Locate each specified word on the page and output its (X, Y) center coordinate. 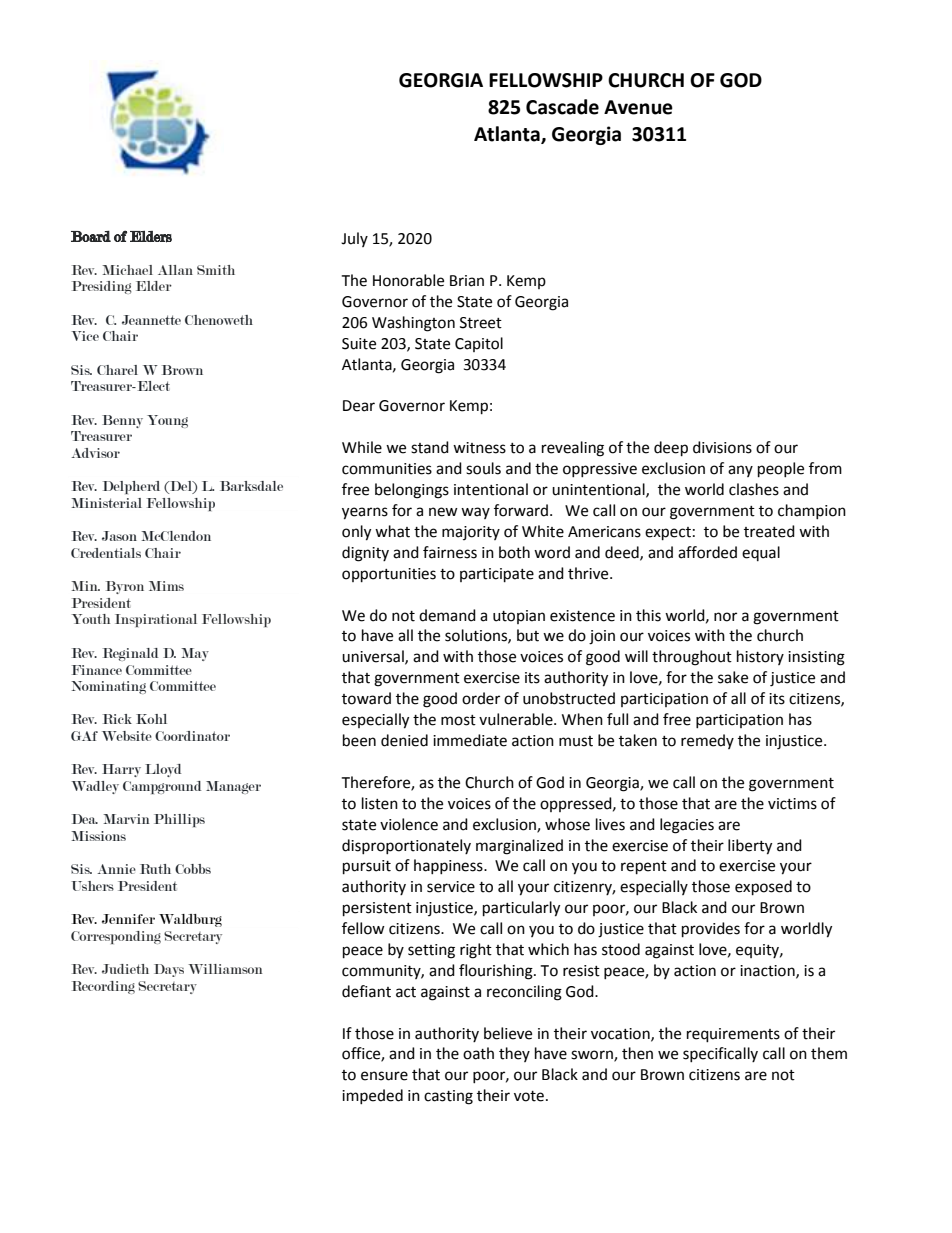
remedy (707, 741)
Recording (103, 987)
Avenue (638, 107)
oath (478, 1053)
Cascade (562, 107)
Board (91, 236)
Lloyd (163, 770)
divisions (722, 447)
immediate (470, 740)
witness (479, 448)
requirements (733, 1035)
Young (167, 421)
